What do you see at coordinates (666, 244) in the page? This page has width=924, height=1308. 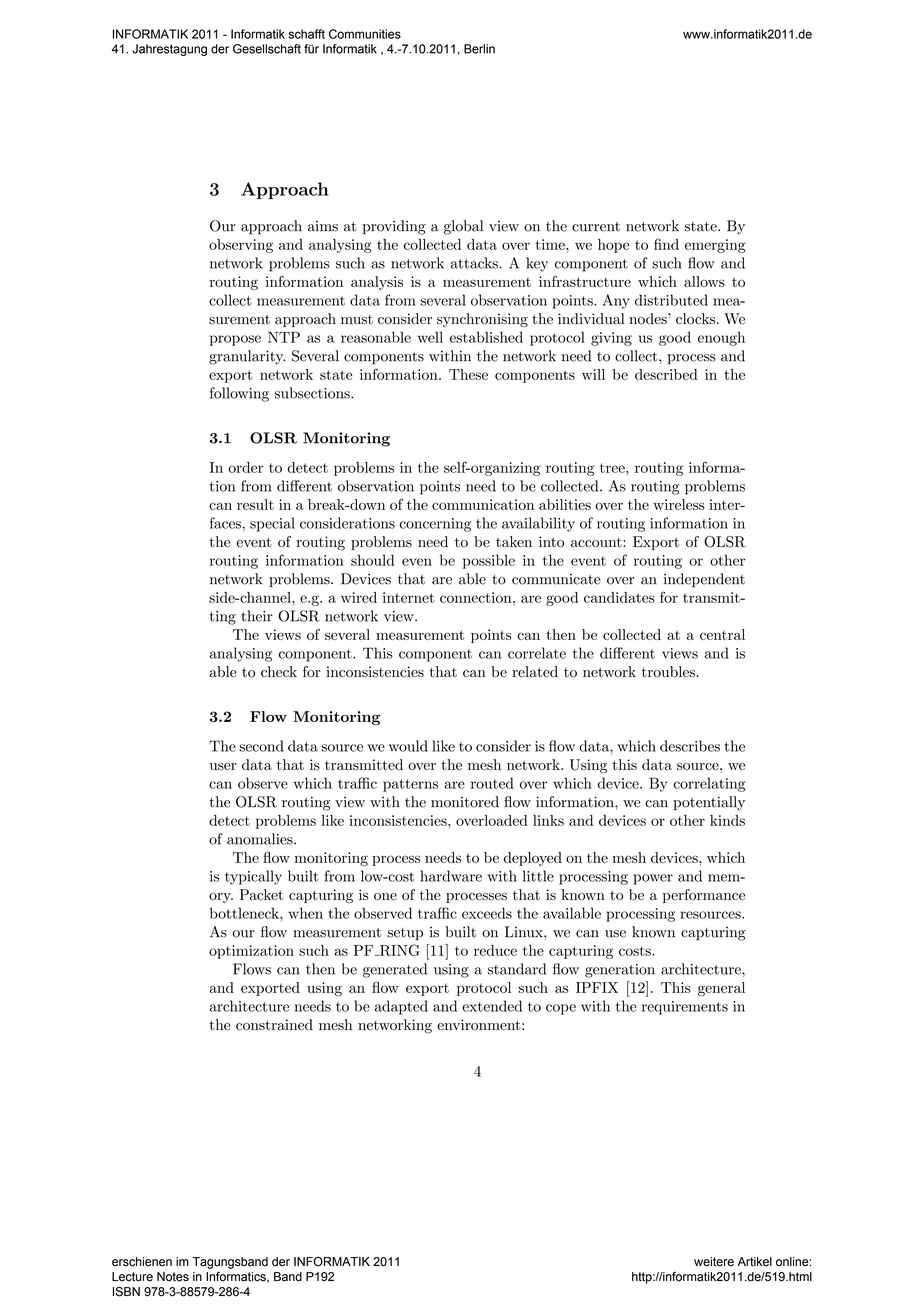 I see `find` at bounding box center [666, 244].
